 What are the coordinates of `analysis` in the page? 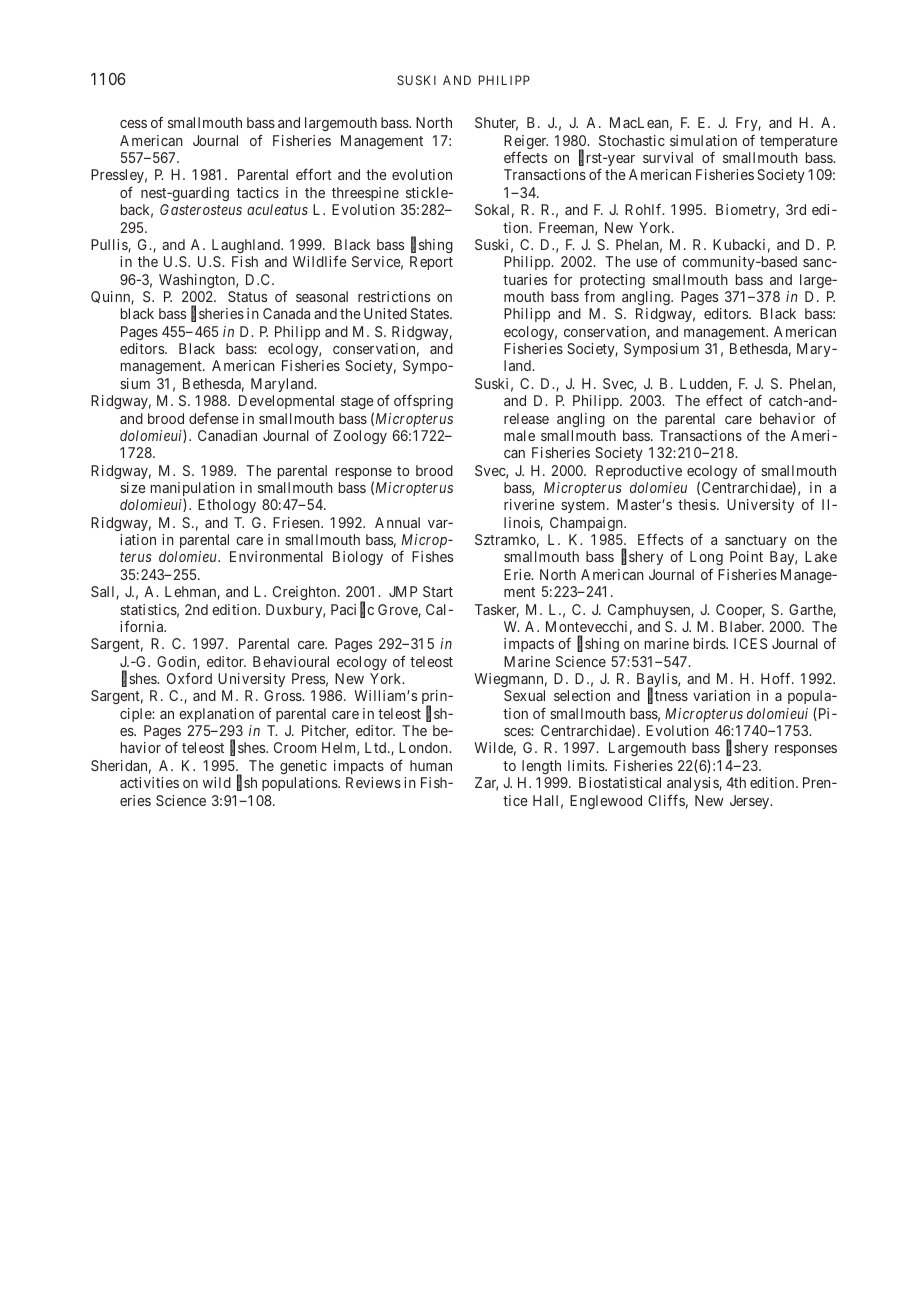 It's located at (693, 784).
